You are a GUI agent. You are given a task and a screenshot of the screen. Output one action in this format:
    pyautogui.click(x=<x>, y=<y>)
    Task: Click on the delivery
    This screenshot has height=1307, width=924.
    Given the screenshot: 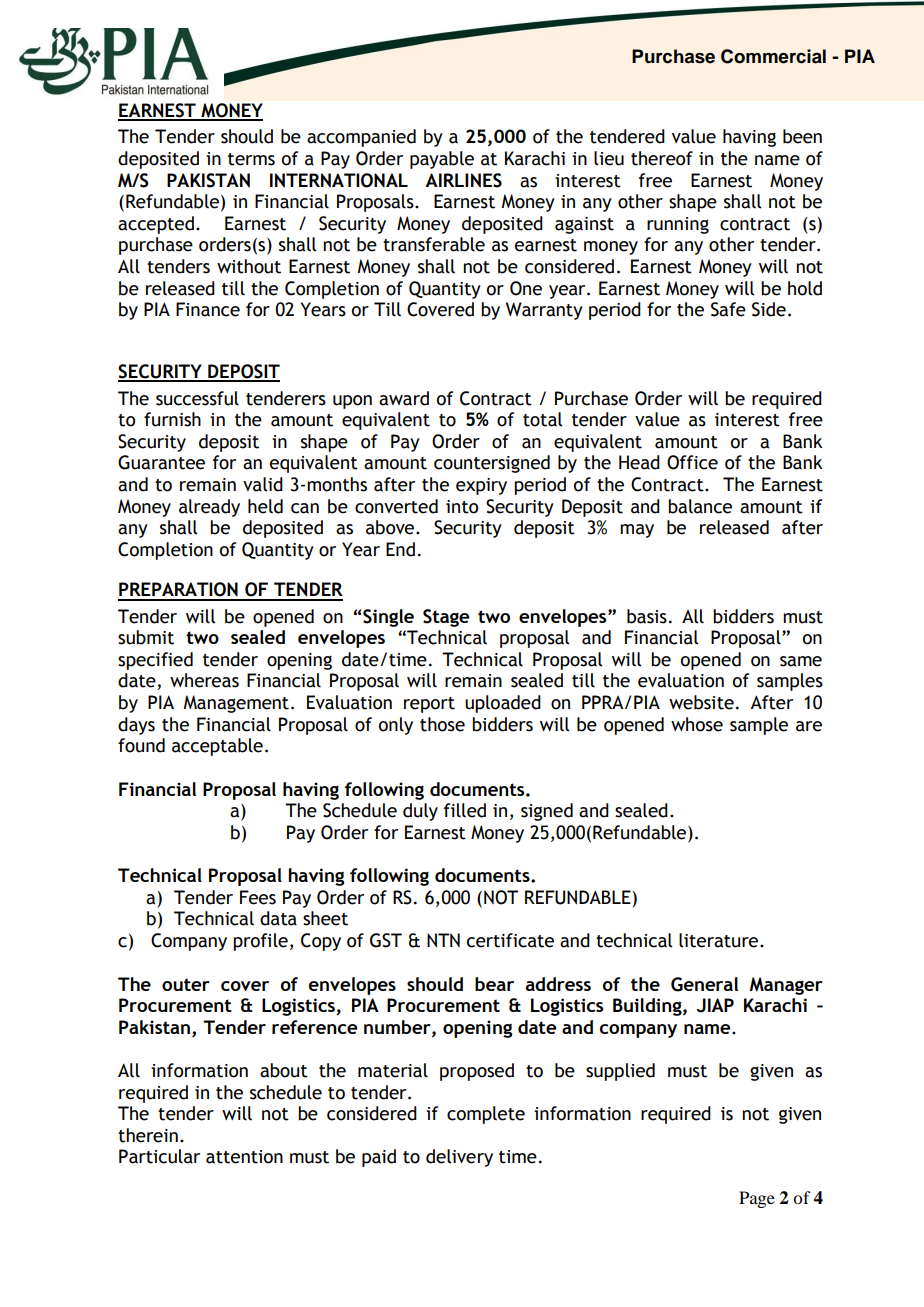 What is the action you would take?
    pyautogui.click(x=459, y=1158)
